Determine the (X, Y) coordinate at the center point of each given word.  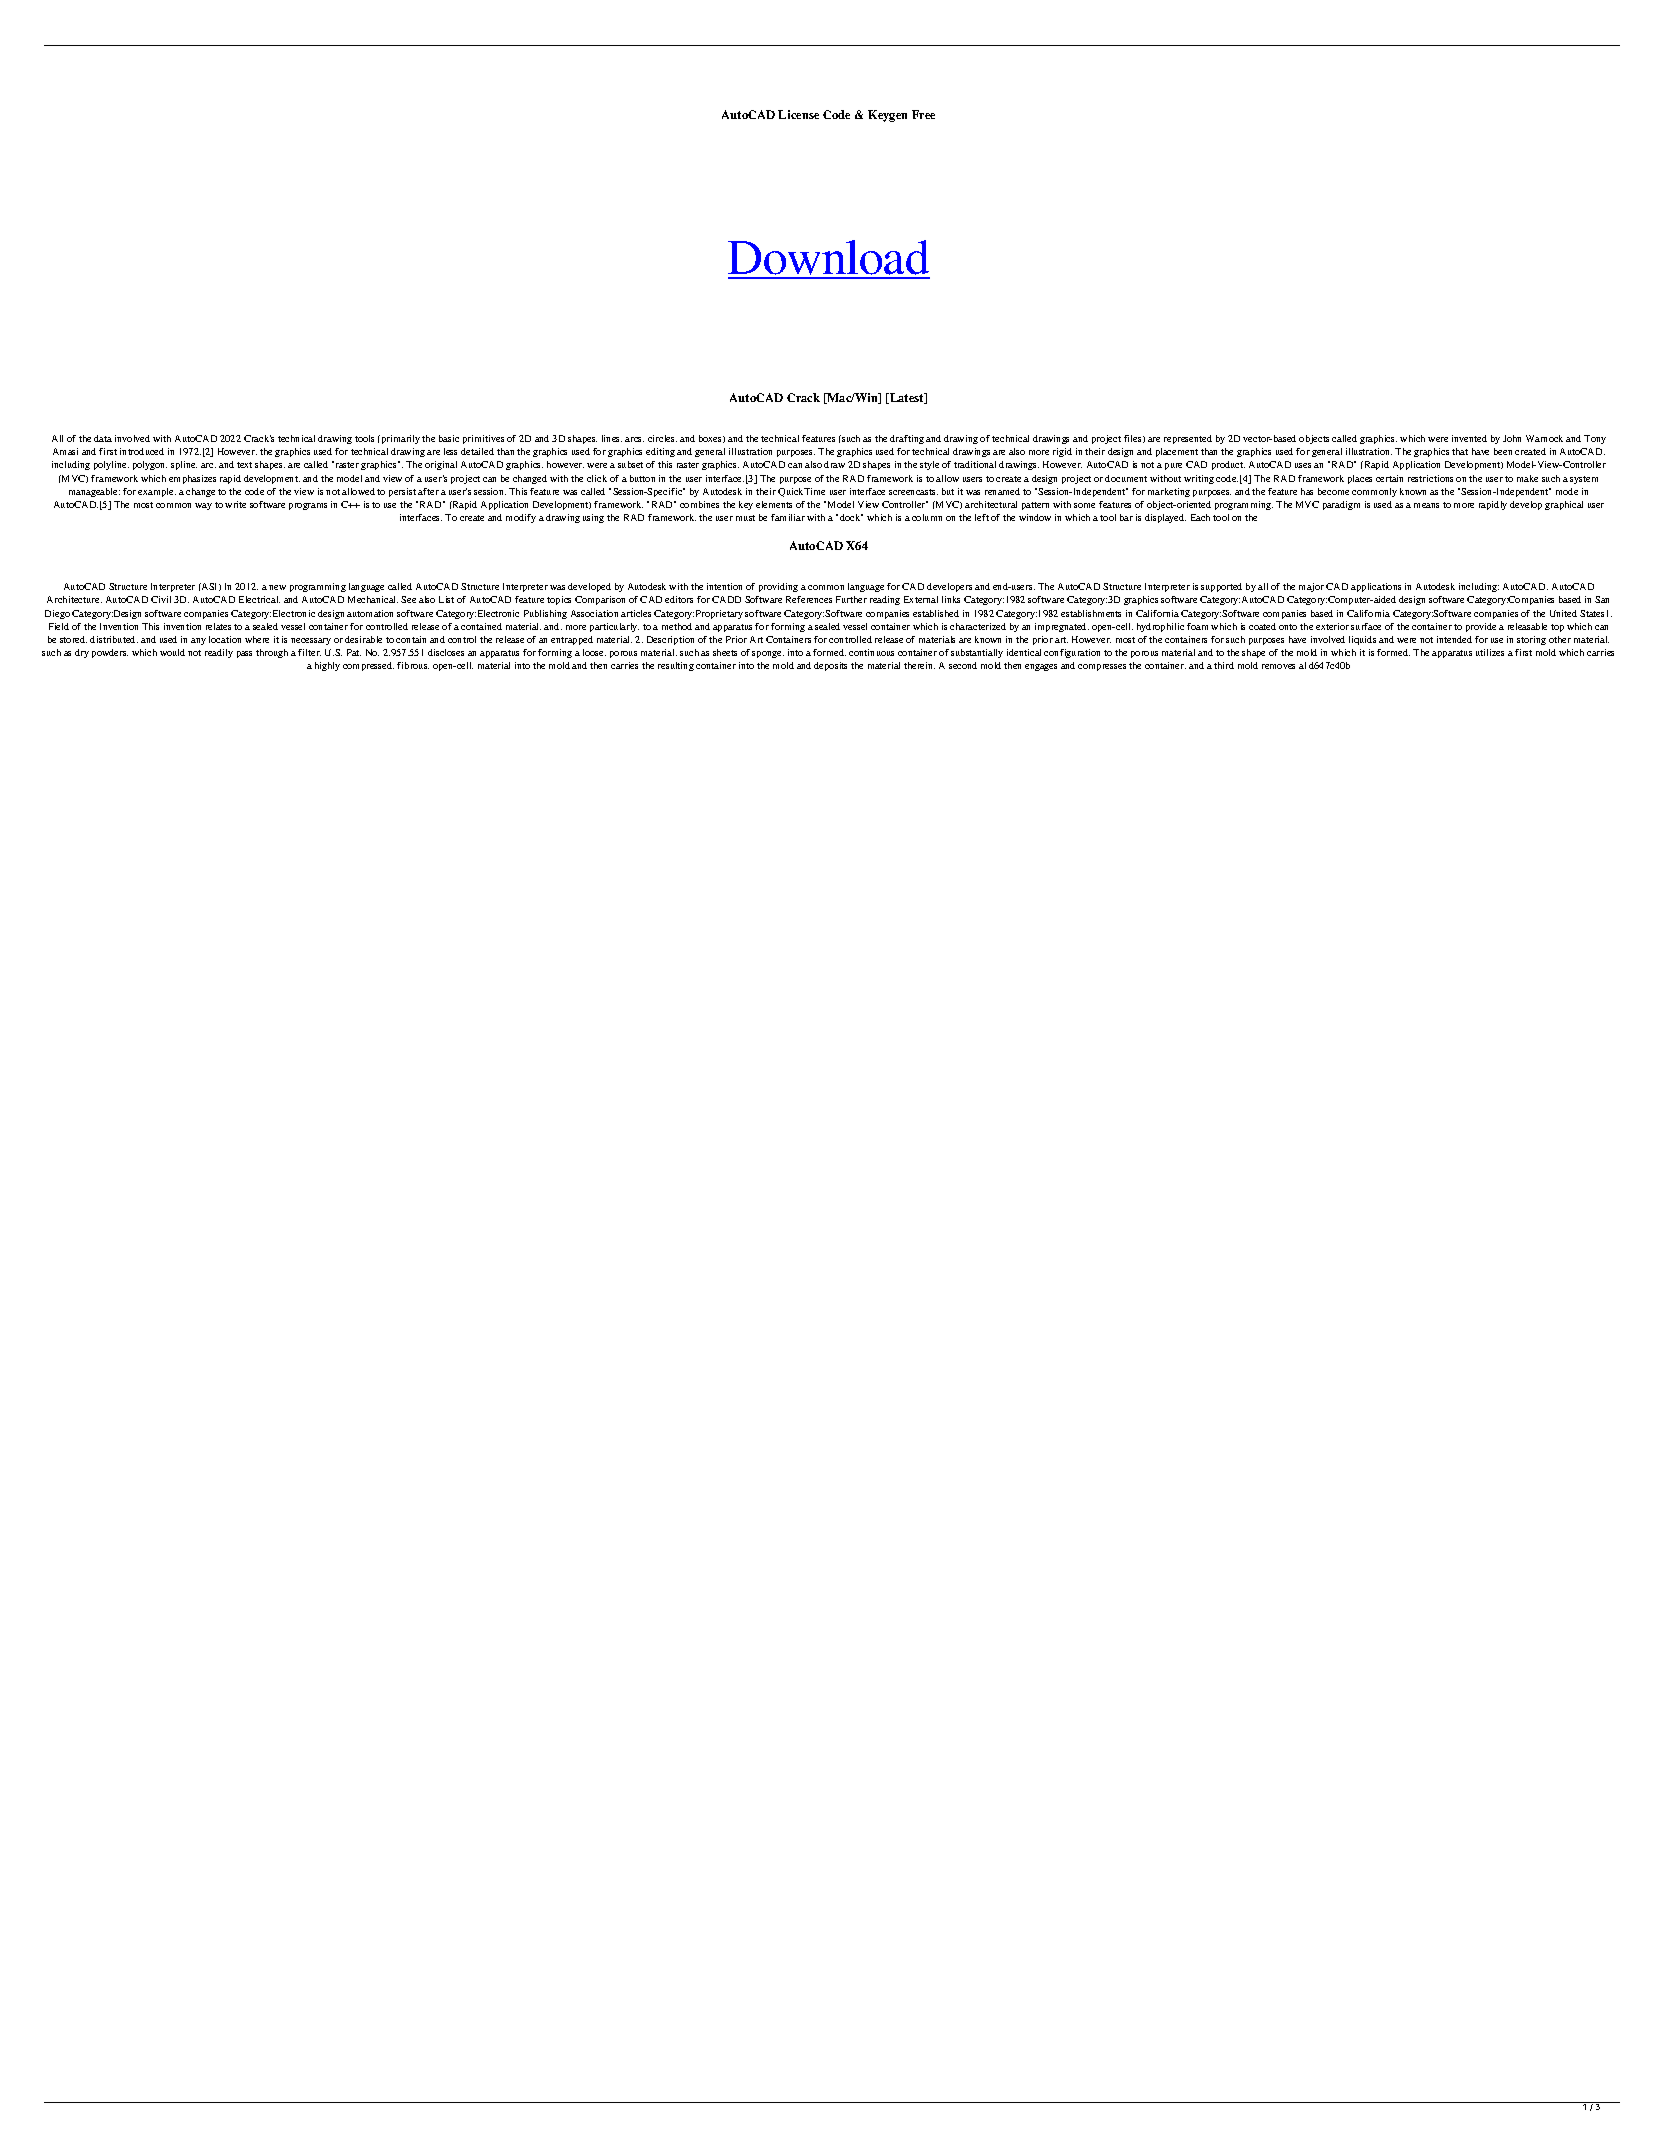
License (798, 114)
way (203, 506)
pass (244, 654)
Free (923, 114)
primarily (399, 439)
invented (1469, 438)
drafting (907, 439)
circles (662, 438)
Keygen (887, 116)
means (1426, 505)
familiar (788, 517)
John (1512, 438)
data (103, 438)
